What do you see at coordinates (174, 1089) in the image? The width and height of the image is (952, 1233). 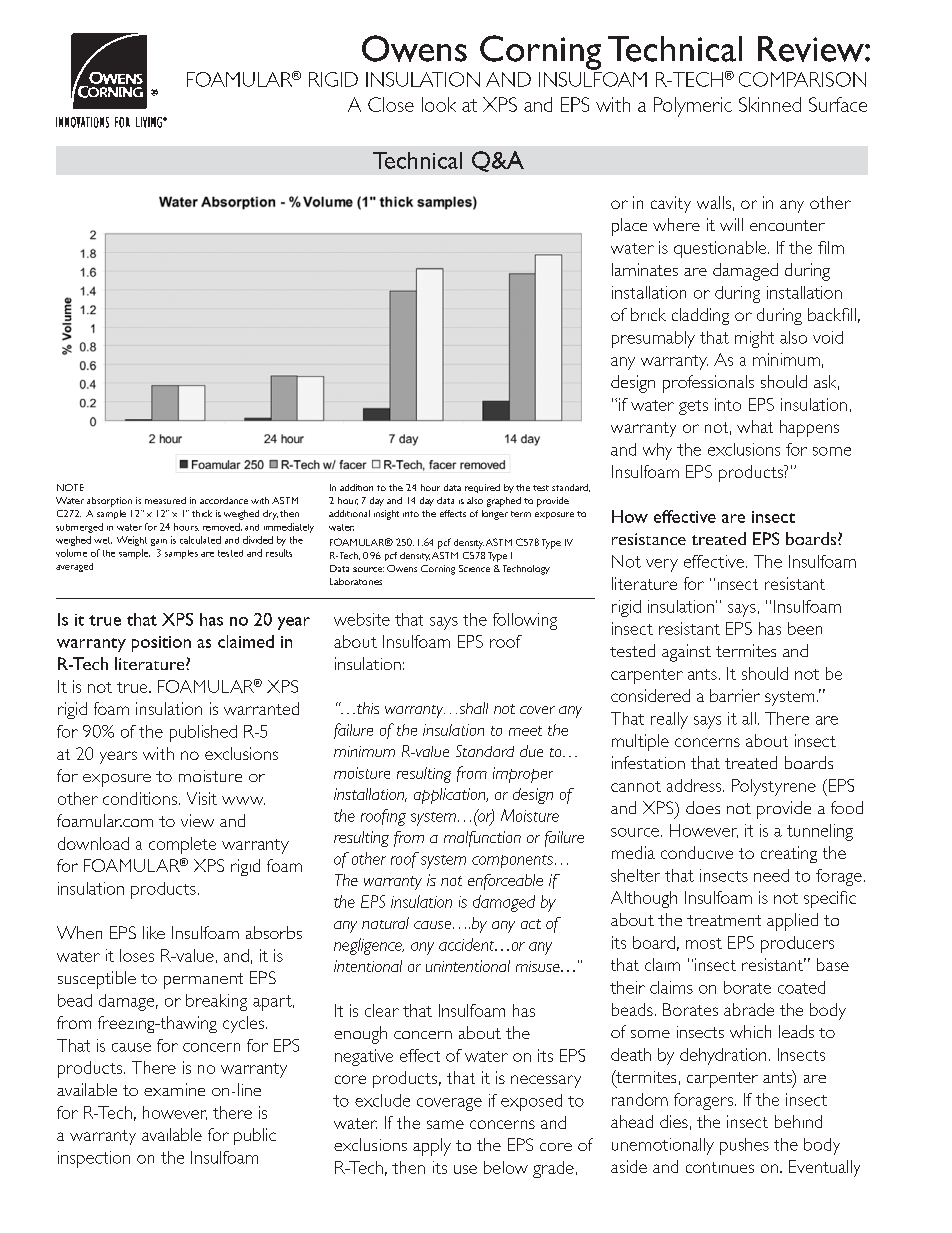 I see `examine` at bounding box center [174, 1089].
